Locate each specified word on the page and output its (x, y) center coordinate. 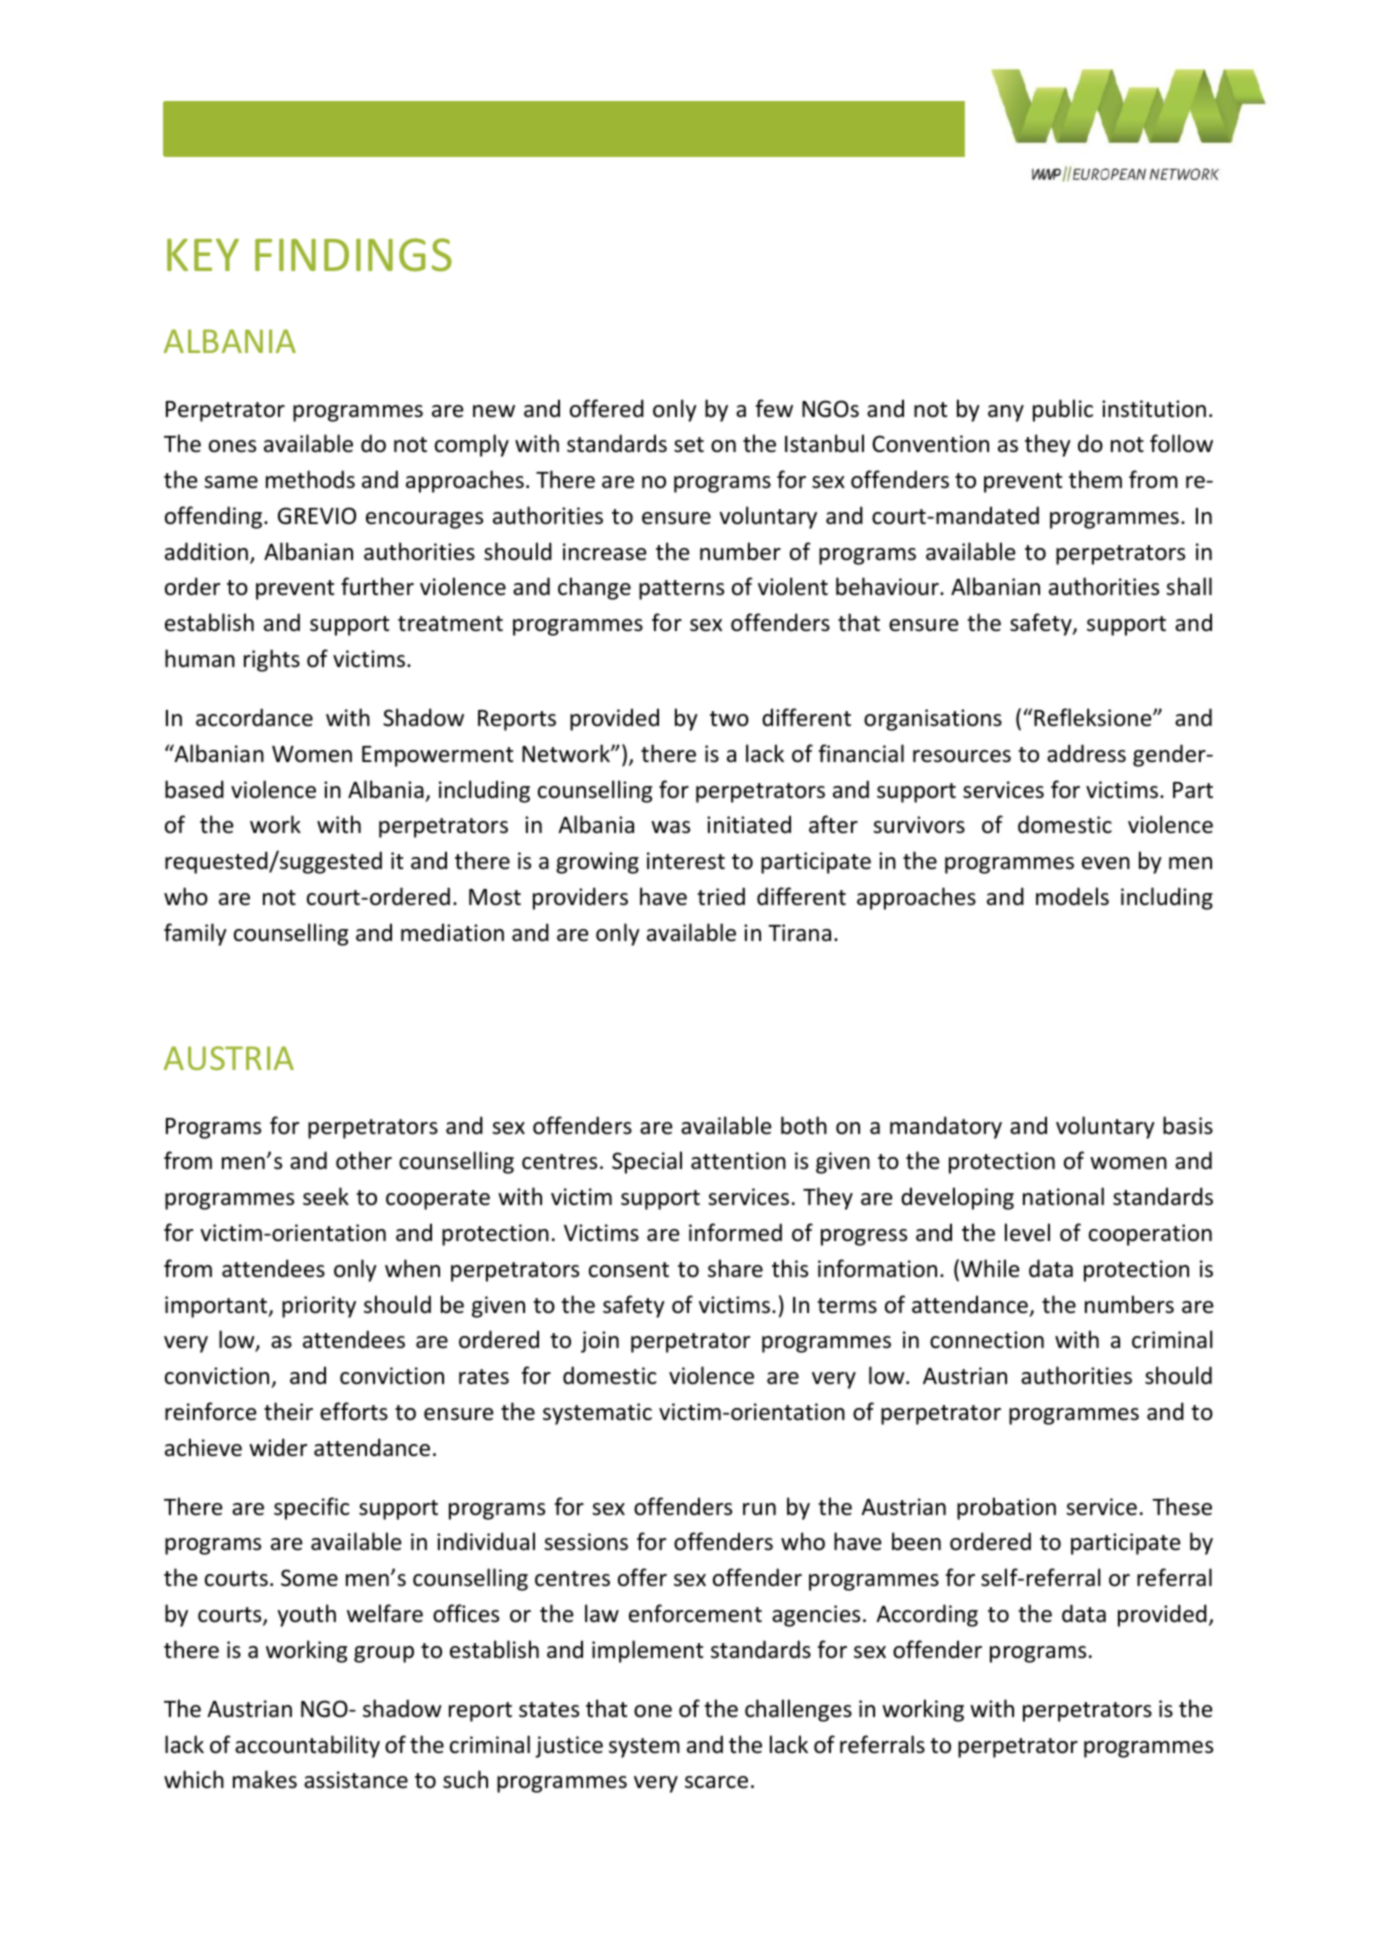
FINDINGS (353, 255)
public (1063, 410)
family (195, 934)
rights (272, 660)
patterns (681, 590)
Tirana (799, 933)
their (288, 1411)
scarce (716, 1782)
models (1072, 896)
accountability (307, 1746)
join (600, 1342)
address (1086, 753)
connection (987, 1340)
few (774, 408)
